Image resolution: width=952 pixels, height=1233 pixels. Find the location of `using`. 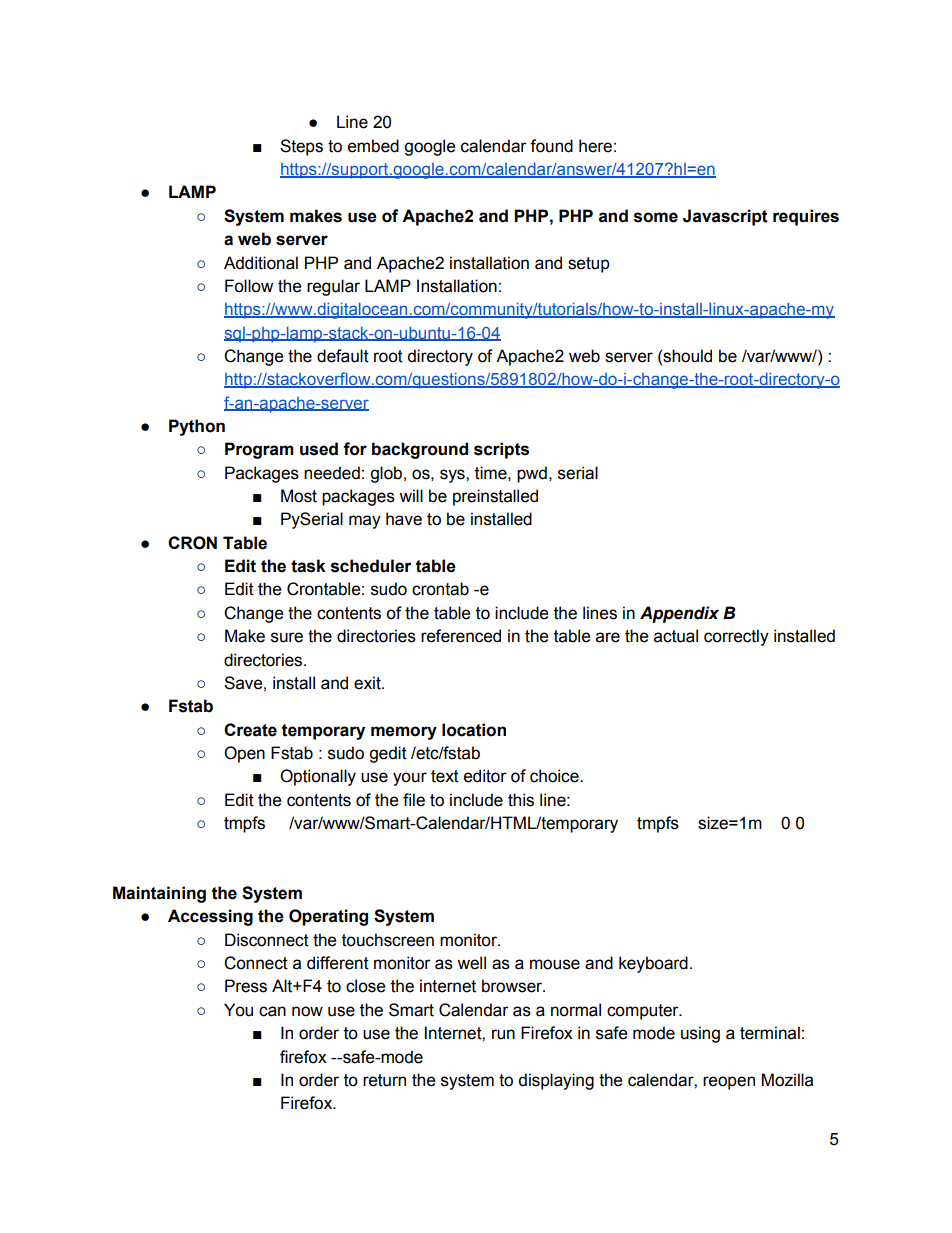

using is located at coordinates (700, 1034).
